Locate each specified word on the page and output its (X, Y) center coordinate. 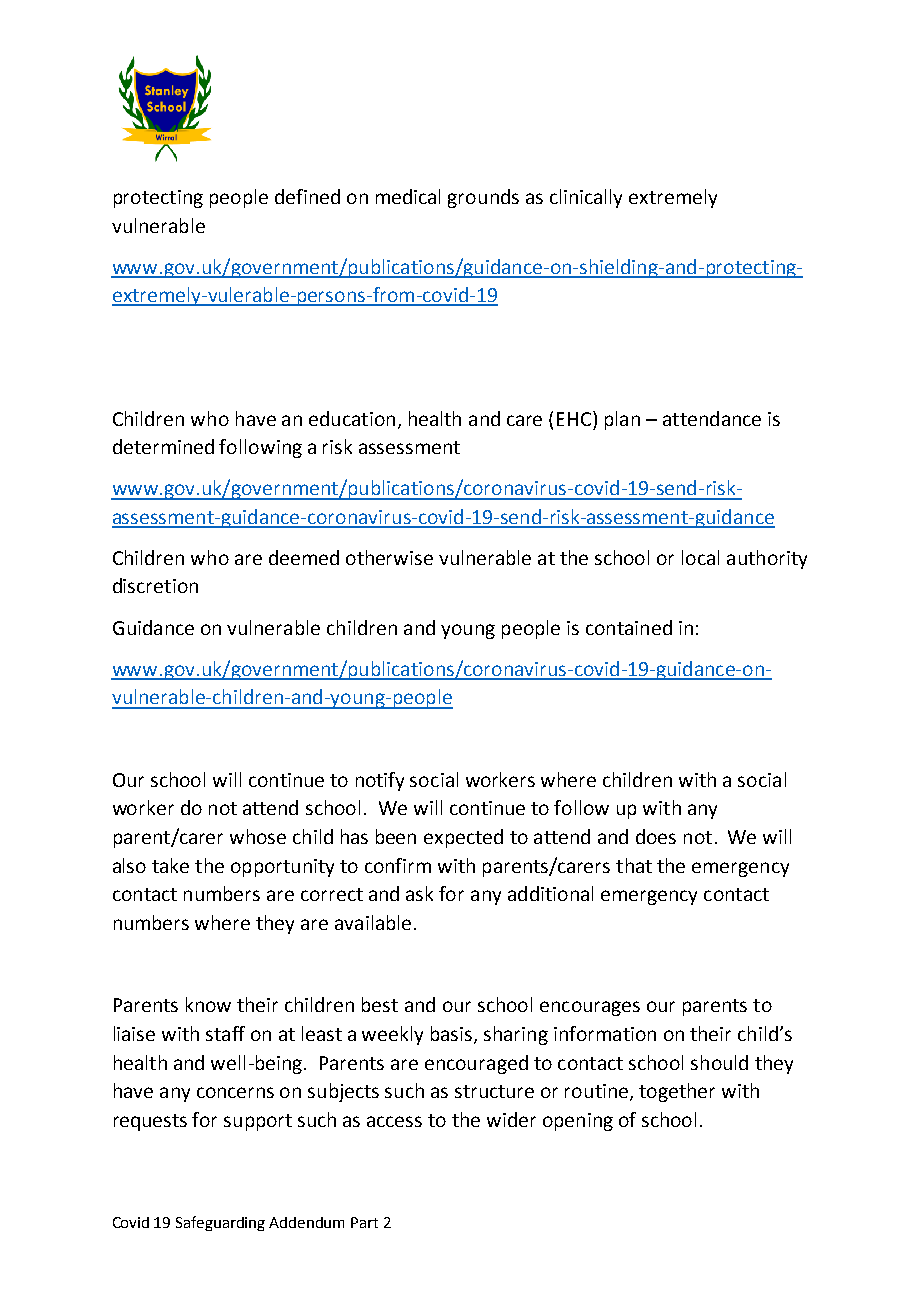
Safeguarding (220, 1223)
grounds (483, 198)
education (352, 418)
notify (380, 781)
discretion (155, 585)
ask (419, 893)
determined (163, 446)
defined (307, 196)
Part (364, 1222)
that (634, 865)
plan (622, 420)
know (208, 1004)
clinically (586, 198)
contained (629, 627)
